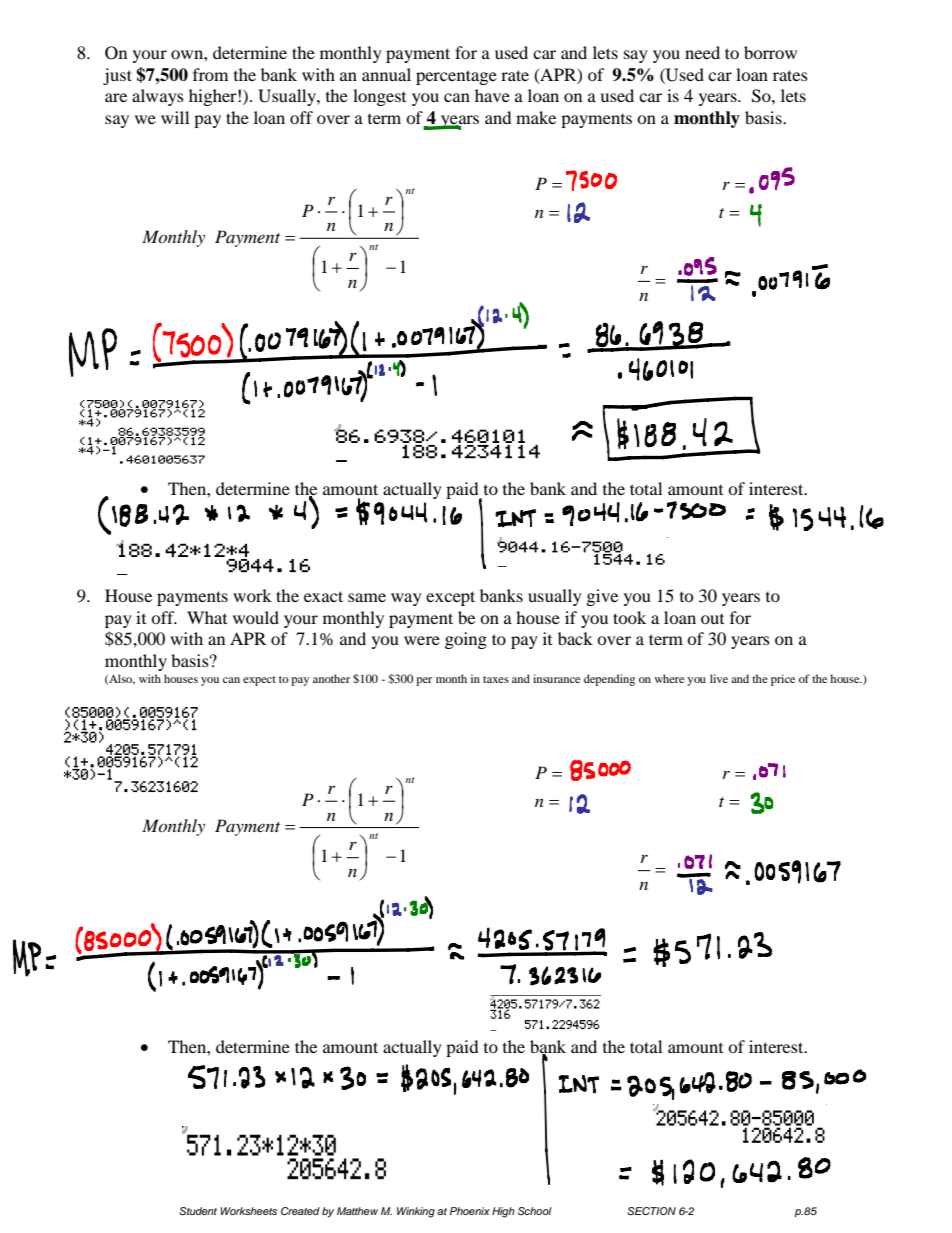 The width and height of the page is (952, 1233). Describe the element at coordinates (470, 1211) in the page. I see `Phoenix` at that location.
